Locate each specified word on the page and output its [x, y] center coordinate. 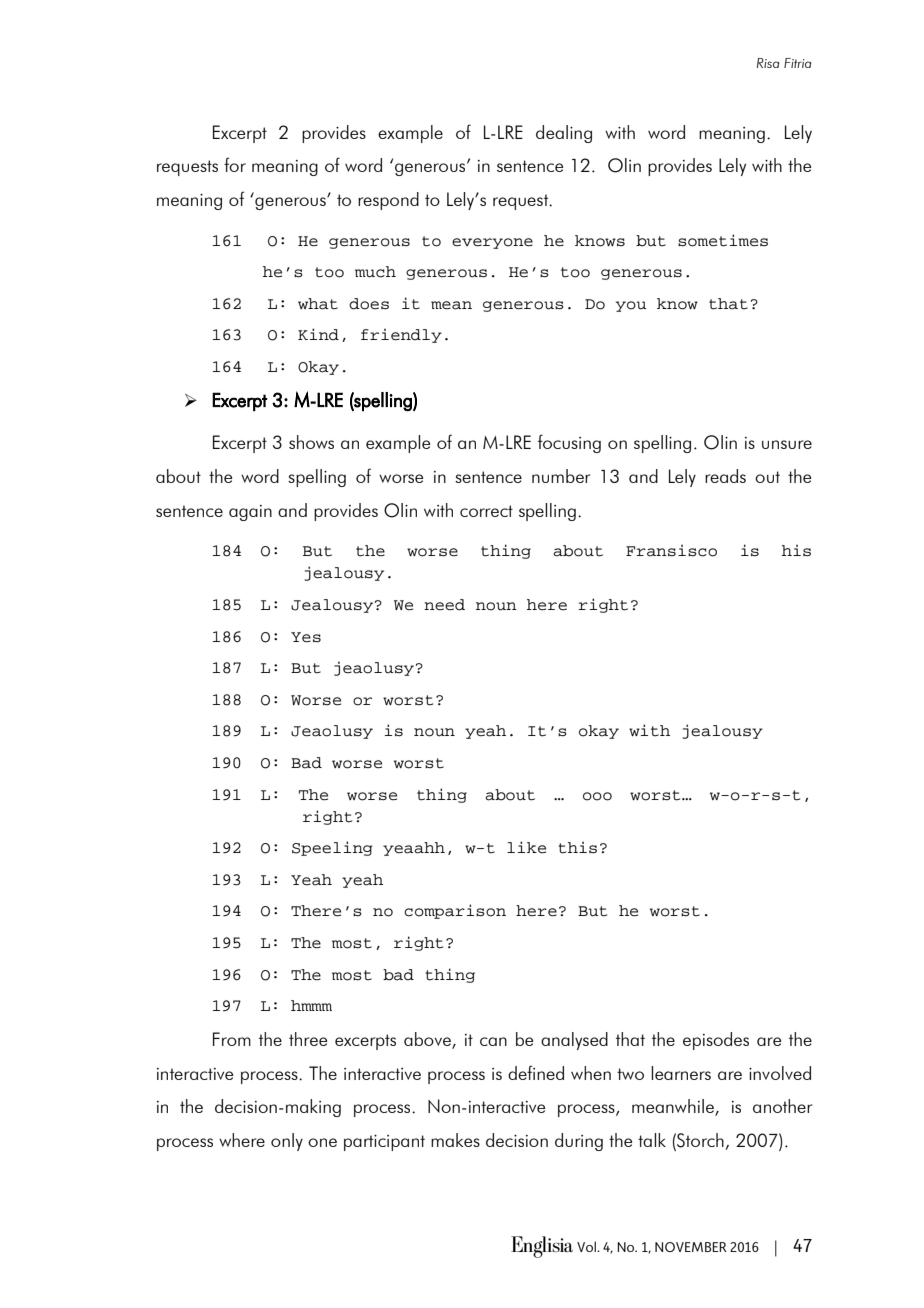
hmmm [311, 1005]
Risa [768, 63]
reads [725, 476]
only [287, 1142]
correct [486, 511]
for [235, 164]
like [526, 847]
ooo [597, 796]
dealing [564, 134]
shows [311, 442]
